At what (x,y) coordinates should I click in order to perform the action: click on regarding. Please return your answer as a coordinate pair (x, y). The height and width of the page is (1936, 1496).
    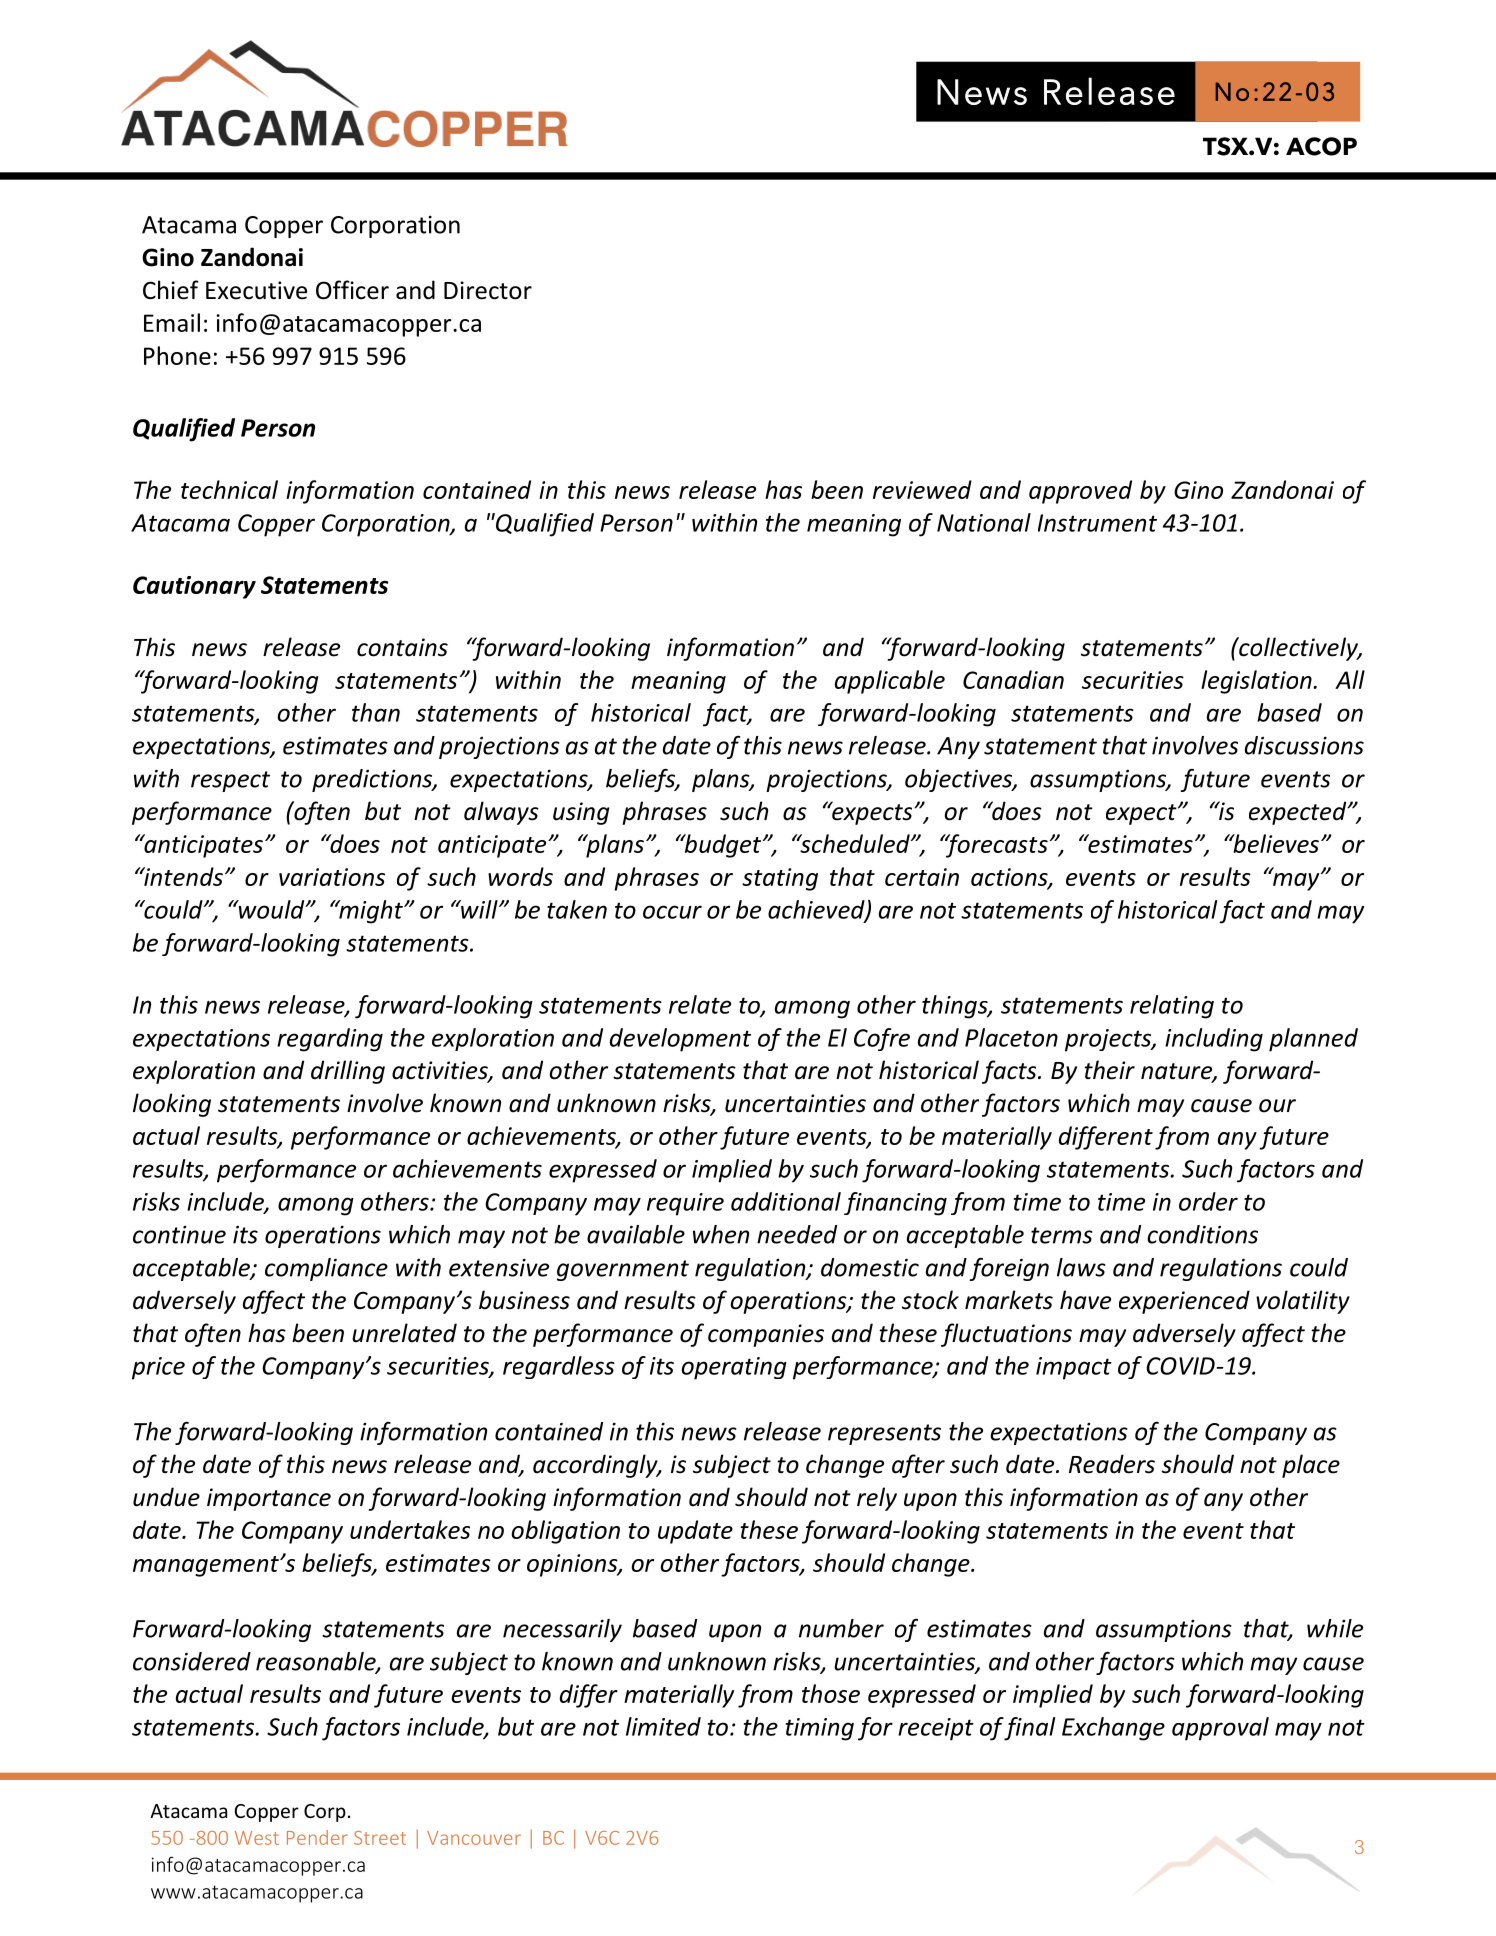
    Looking at the image, I should click on (330, 1040).
